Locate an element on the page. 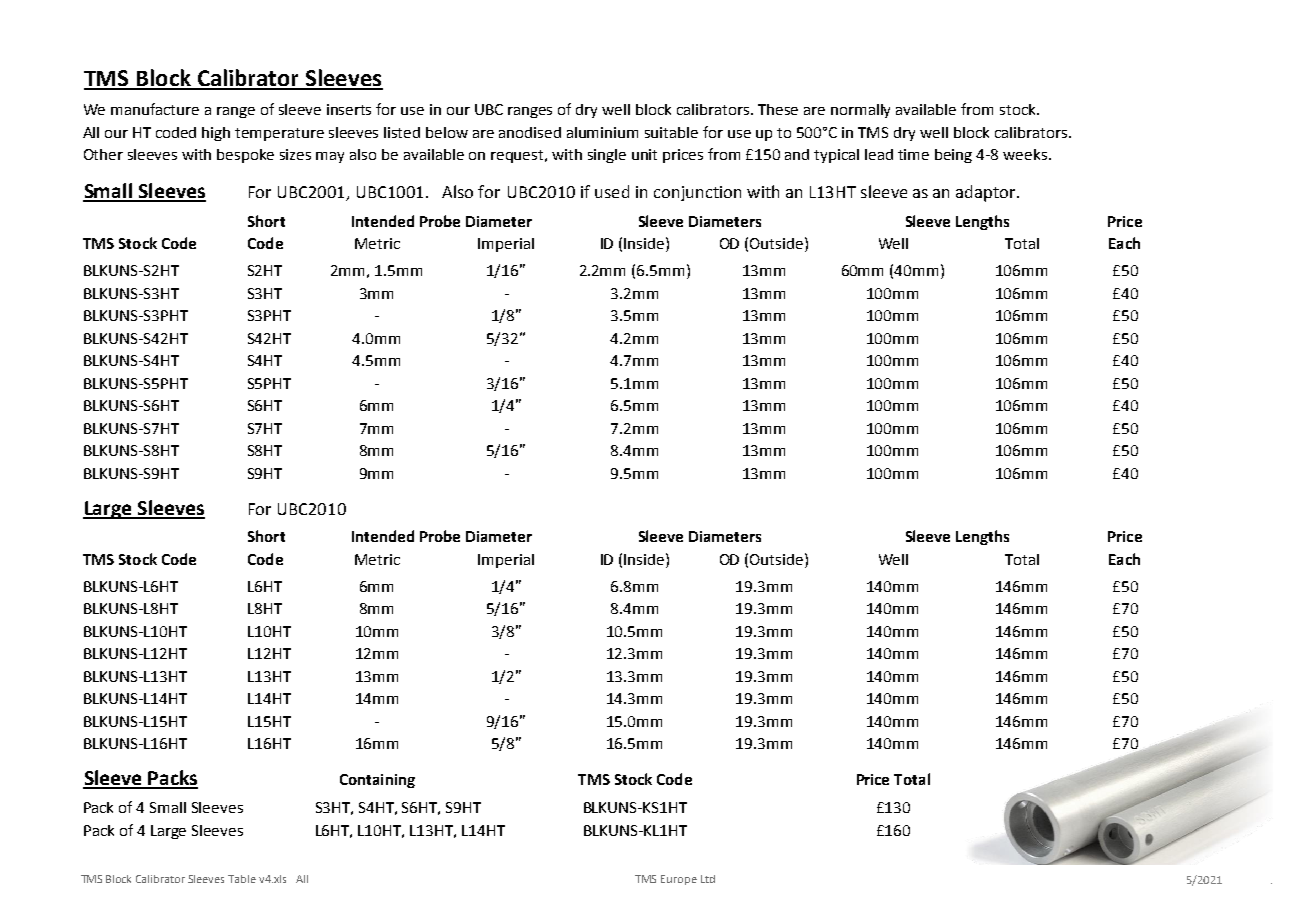 This page has width=1308, height=924. anodised is located at coordinates (530, 132).
